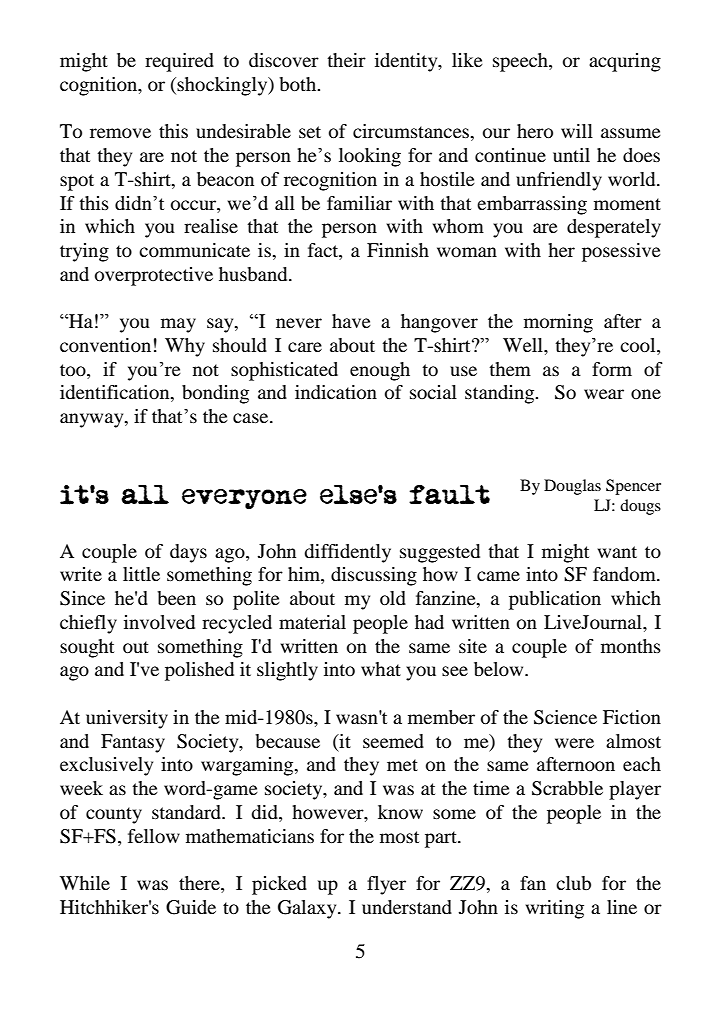 This screenshot has height=1024, width=721. What do you see at coordinates (555, 600) in the screenshot?
I see `publication` at bounding box center [555, 600].
